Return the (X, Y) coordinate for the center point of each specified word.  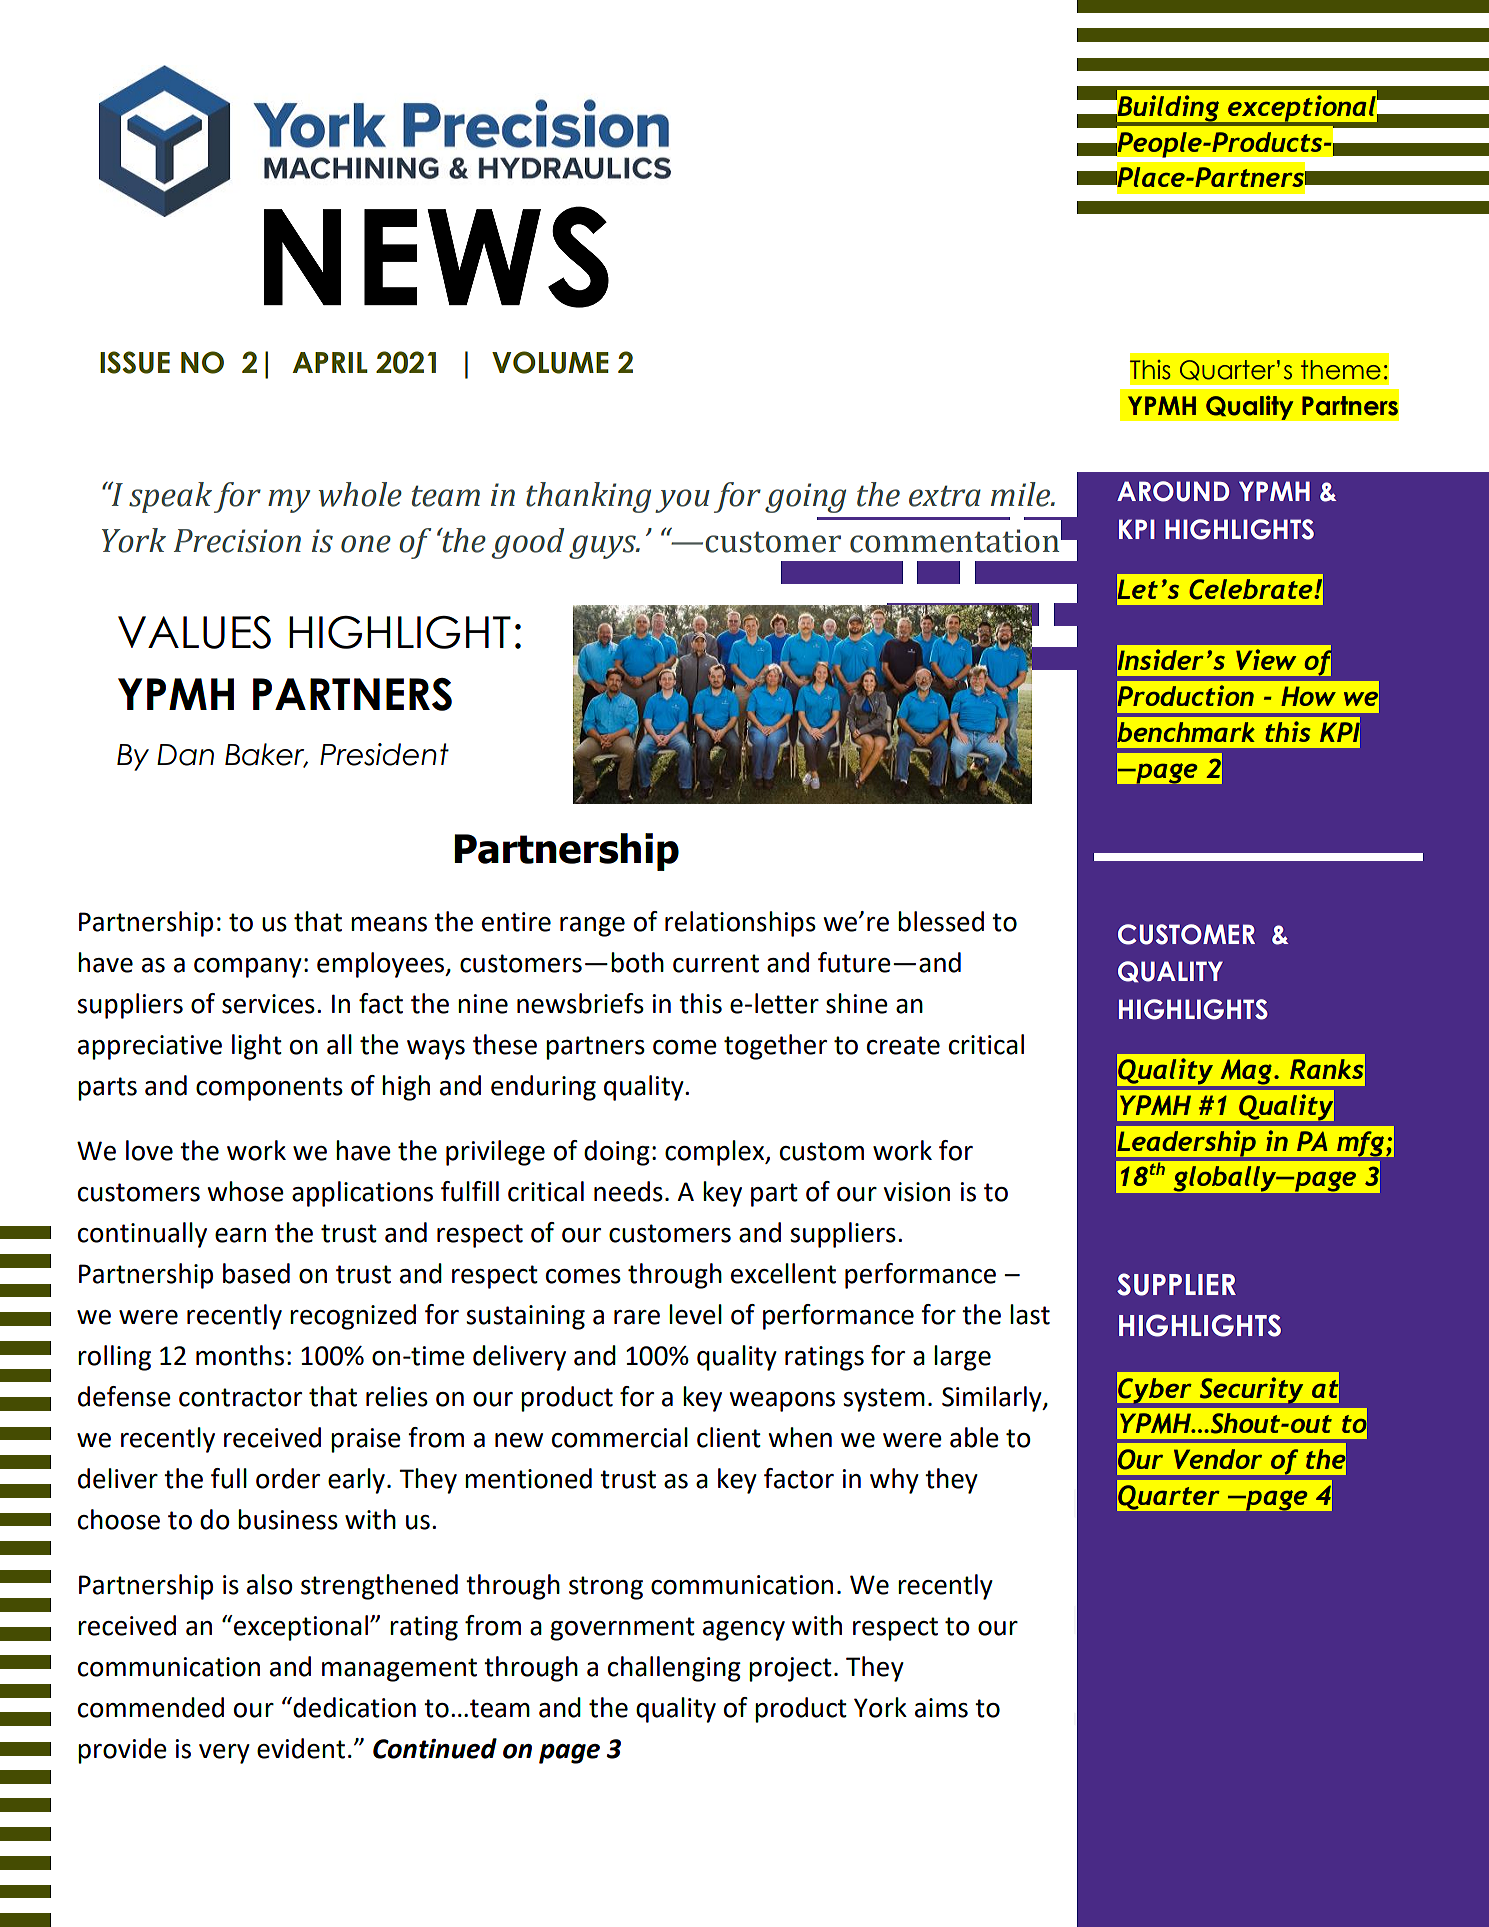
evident (301, 1748)
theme (1341, 370)
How (1308, 696)
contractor (240, 1397)
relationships (740, 924)
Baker (266, 755)
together (775, 1047)
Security (1251, 1391)
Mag (1246, 1072)
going (805, 498)
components (269, 1089)
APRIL (330, 362)
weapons (782, 1402)
